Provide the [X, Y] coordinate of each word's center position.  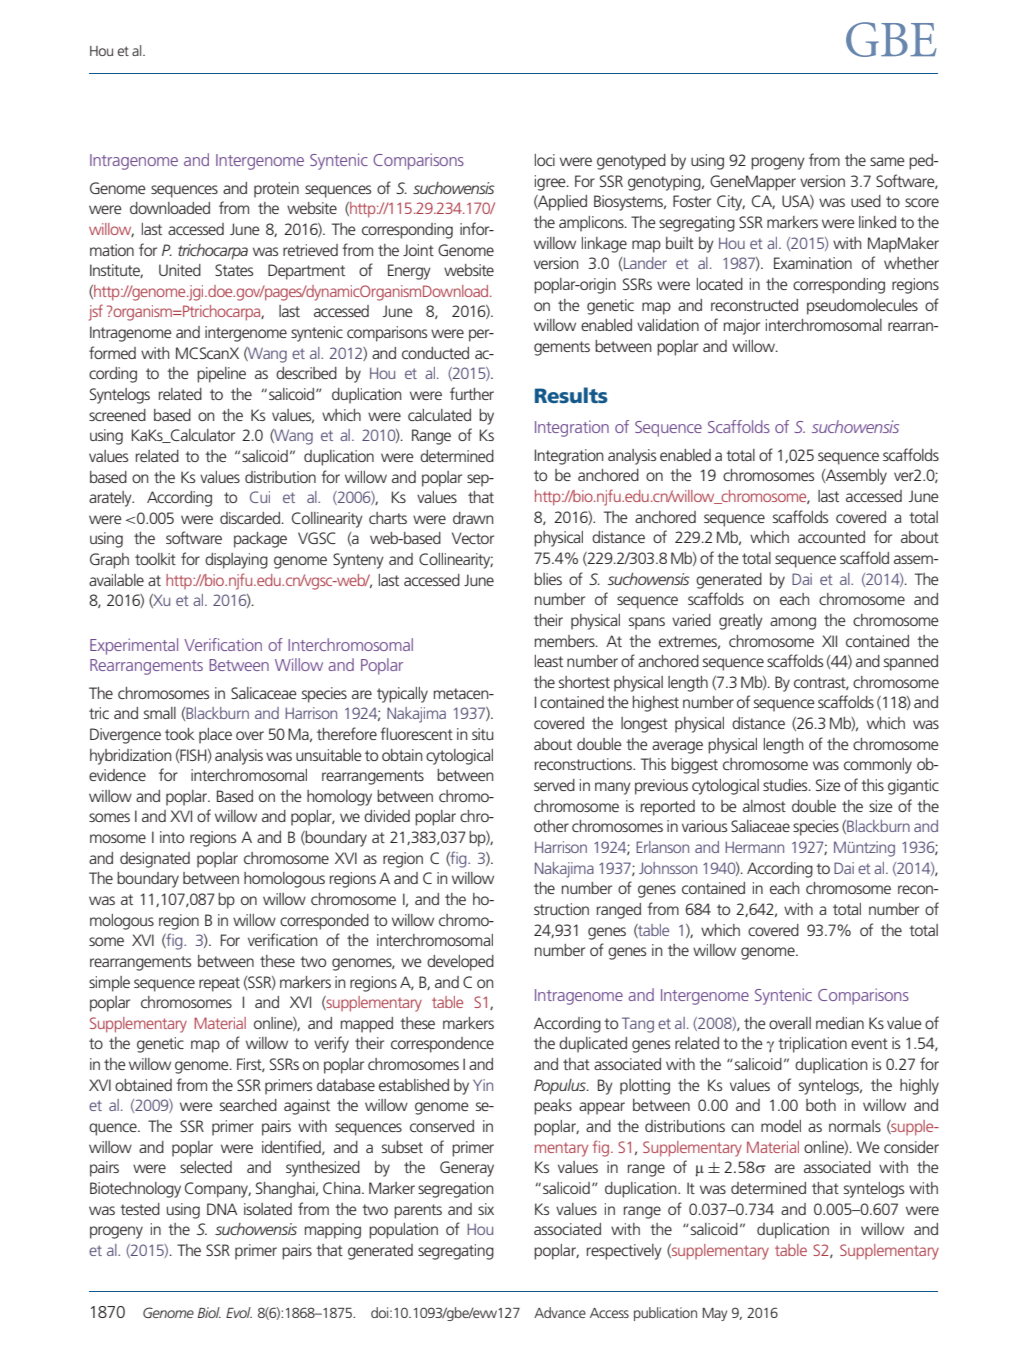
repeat [219, 984]
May [715, 1314]
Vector [473, 538]
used [866, 201]
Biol [209, 1312]
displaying [236, 561]
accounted [831, 537]
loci [545, 160]
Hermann [754, 847]
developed [460, 963]
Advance [560, 1312]
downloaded [170, 208]
